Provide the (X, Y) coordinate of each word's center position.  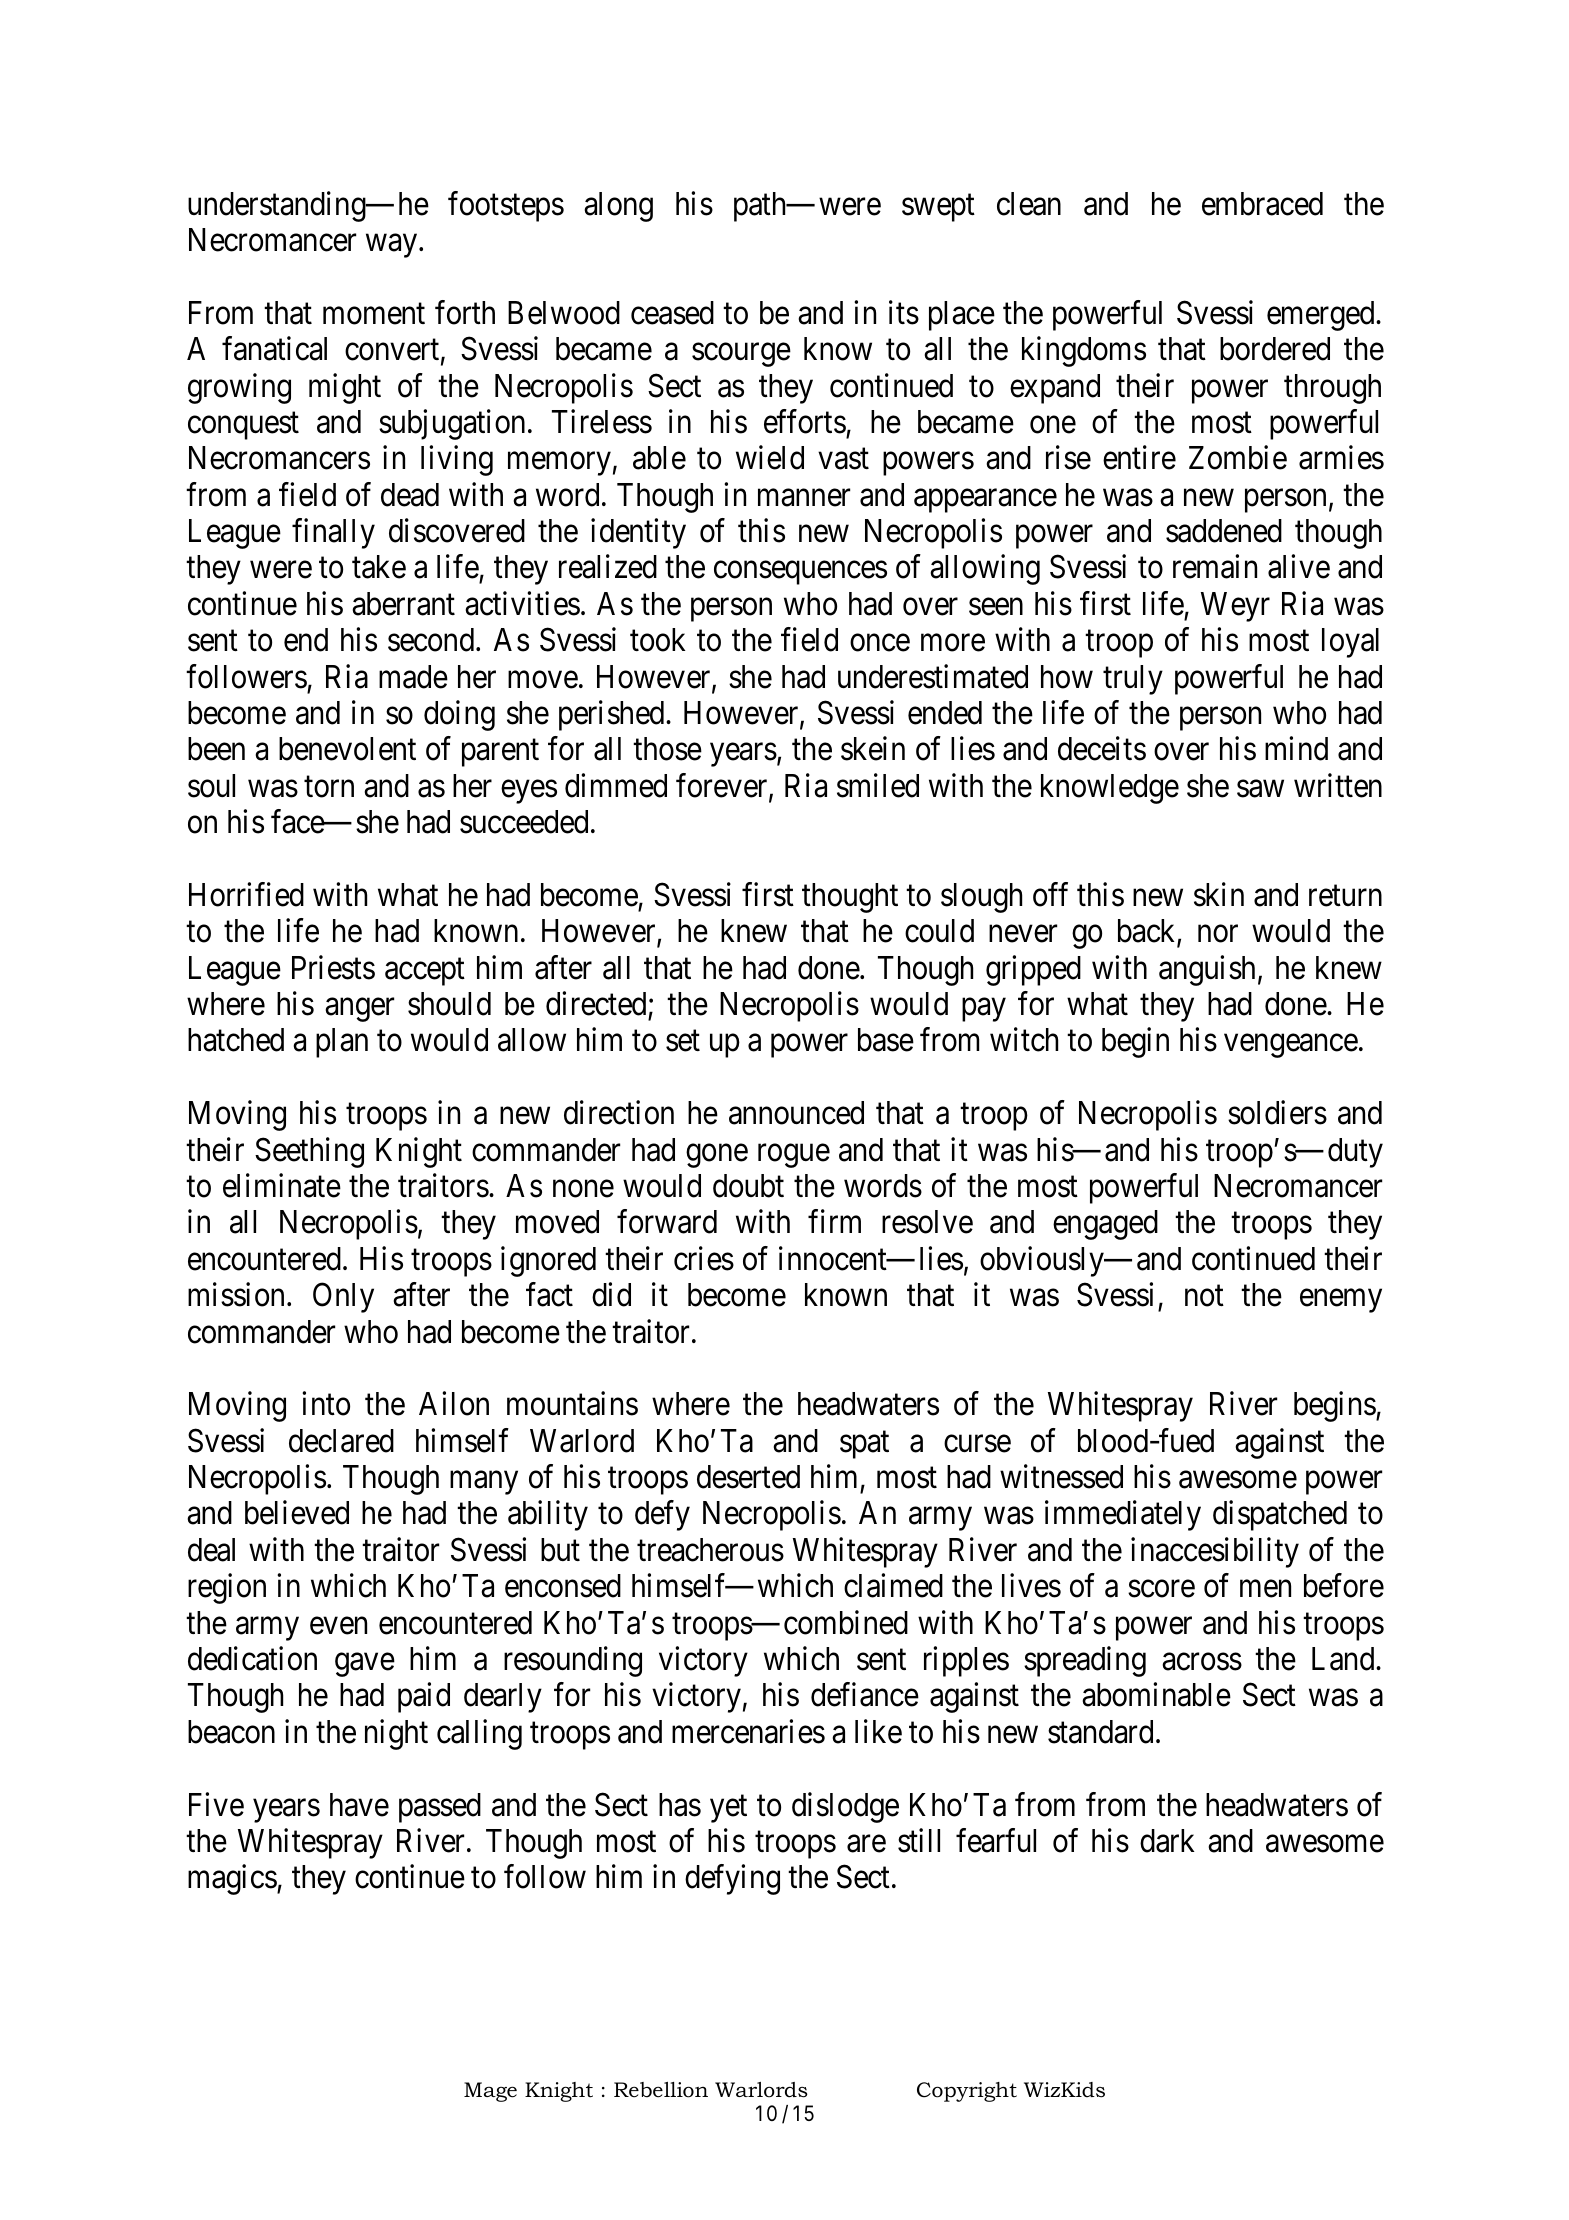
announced (796, 1113)
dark (1167, 1841)
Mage (490, 2092)
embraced (1262, 204)
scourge (741, 355)
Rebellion (661, 2090)
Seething (309, 1152)
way (393, 246)
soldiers (1277, 1113)
